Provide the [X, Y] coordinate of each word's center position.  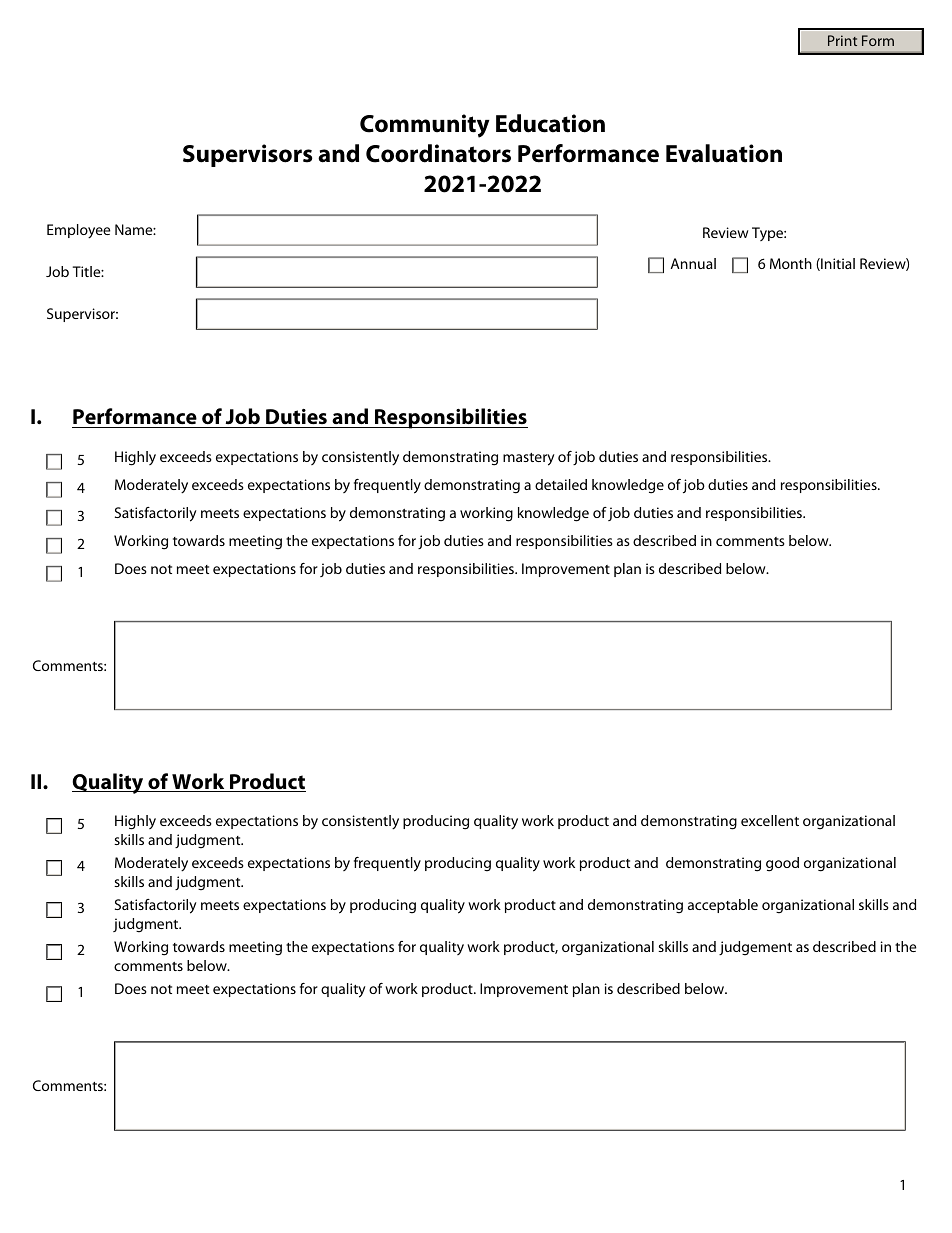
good [782, 864]
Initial [837, 264]
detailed [561, 484]
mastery [529, 459]
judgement [755, 948]
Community [425, 126]
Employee [78, 231]
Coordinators [438, 153]
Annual [693, 263]
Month [791, 263]
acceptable [723, 906]
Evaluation [724, 153]
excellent [770, 820]
